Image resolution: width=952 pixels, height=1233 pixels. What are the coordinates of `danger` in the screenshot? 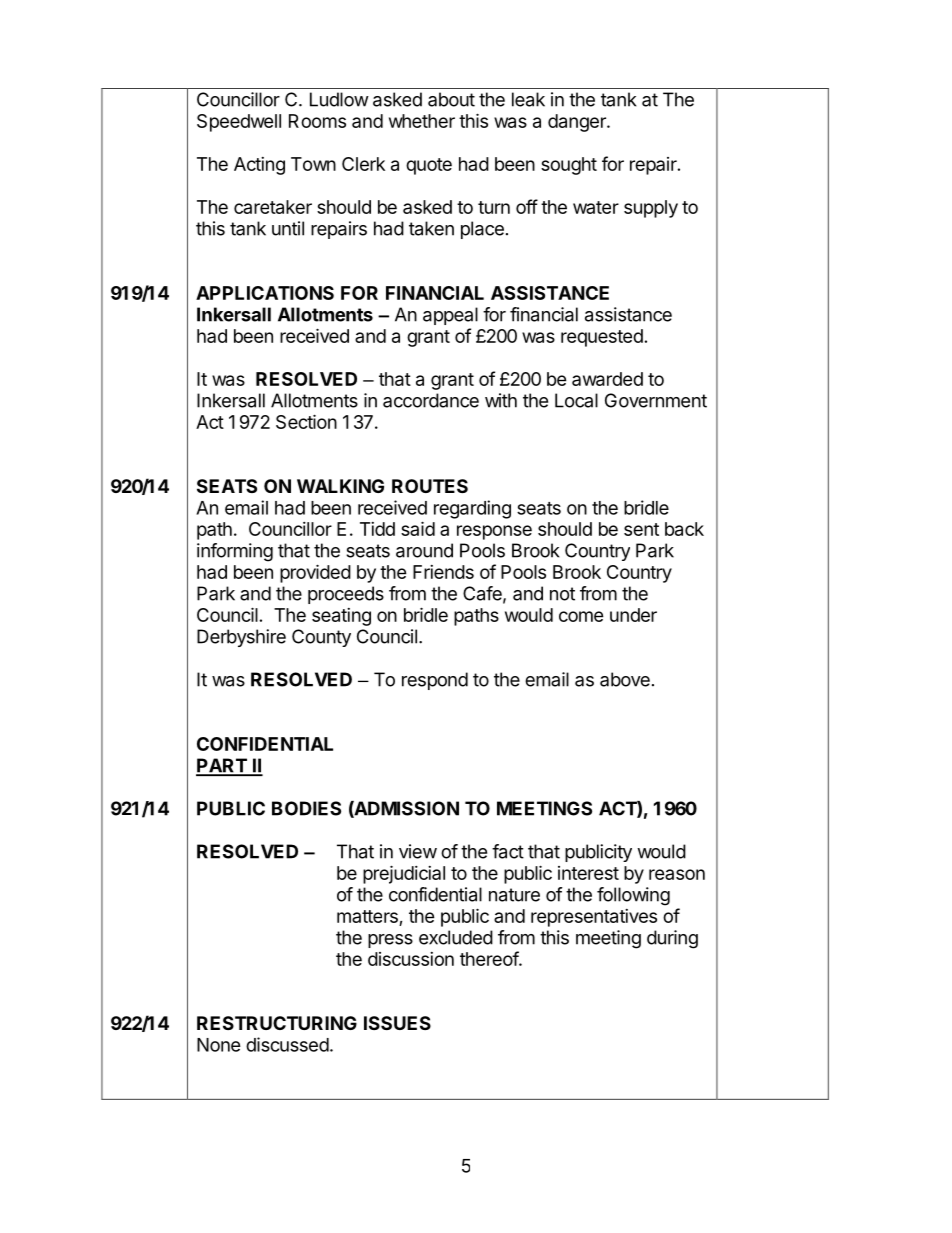 It's located at (578, 123).
